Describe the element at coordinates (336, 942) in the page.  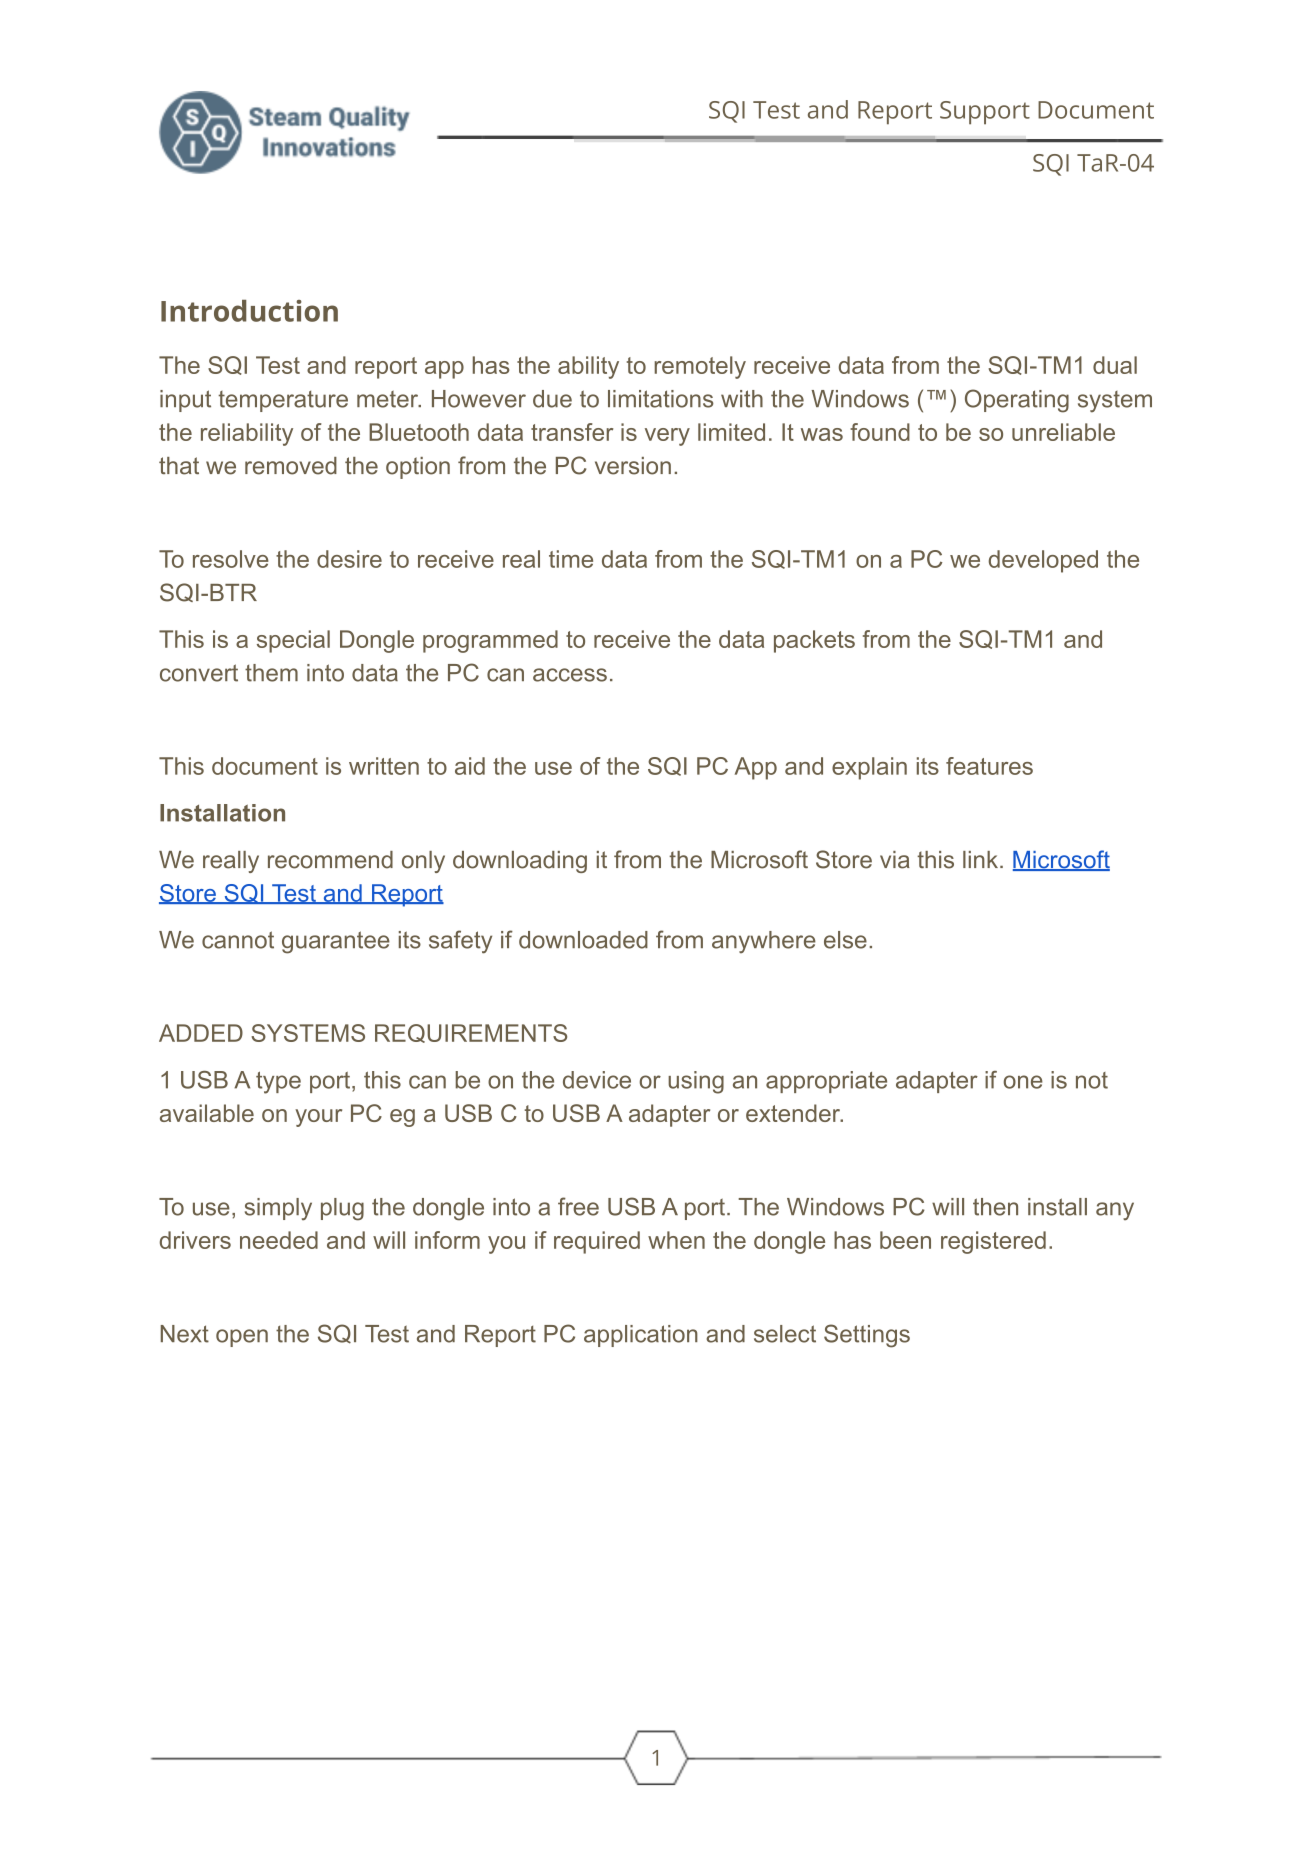
I see `guarantee` at that location.
